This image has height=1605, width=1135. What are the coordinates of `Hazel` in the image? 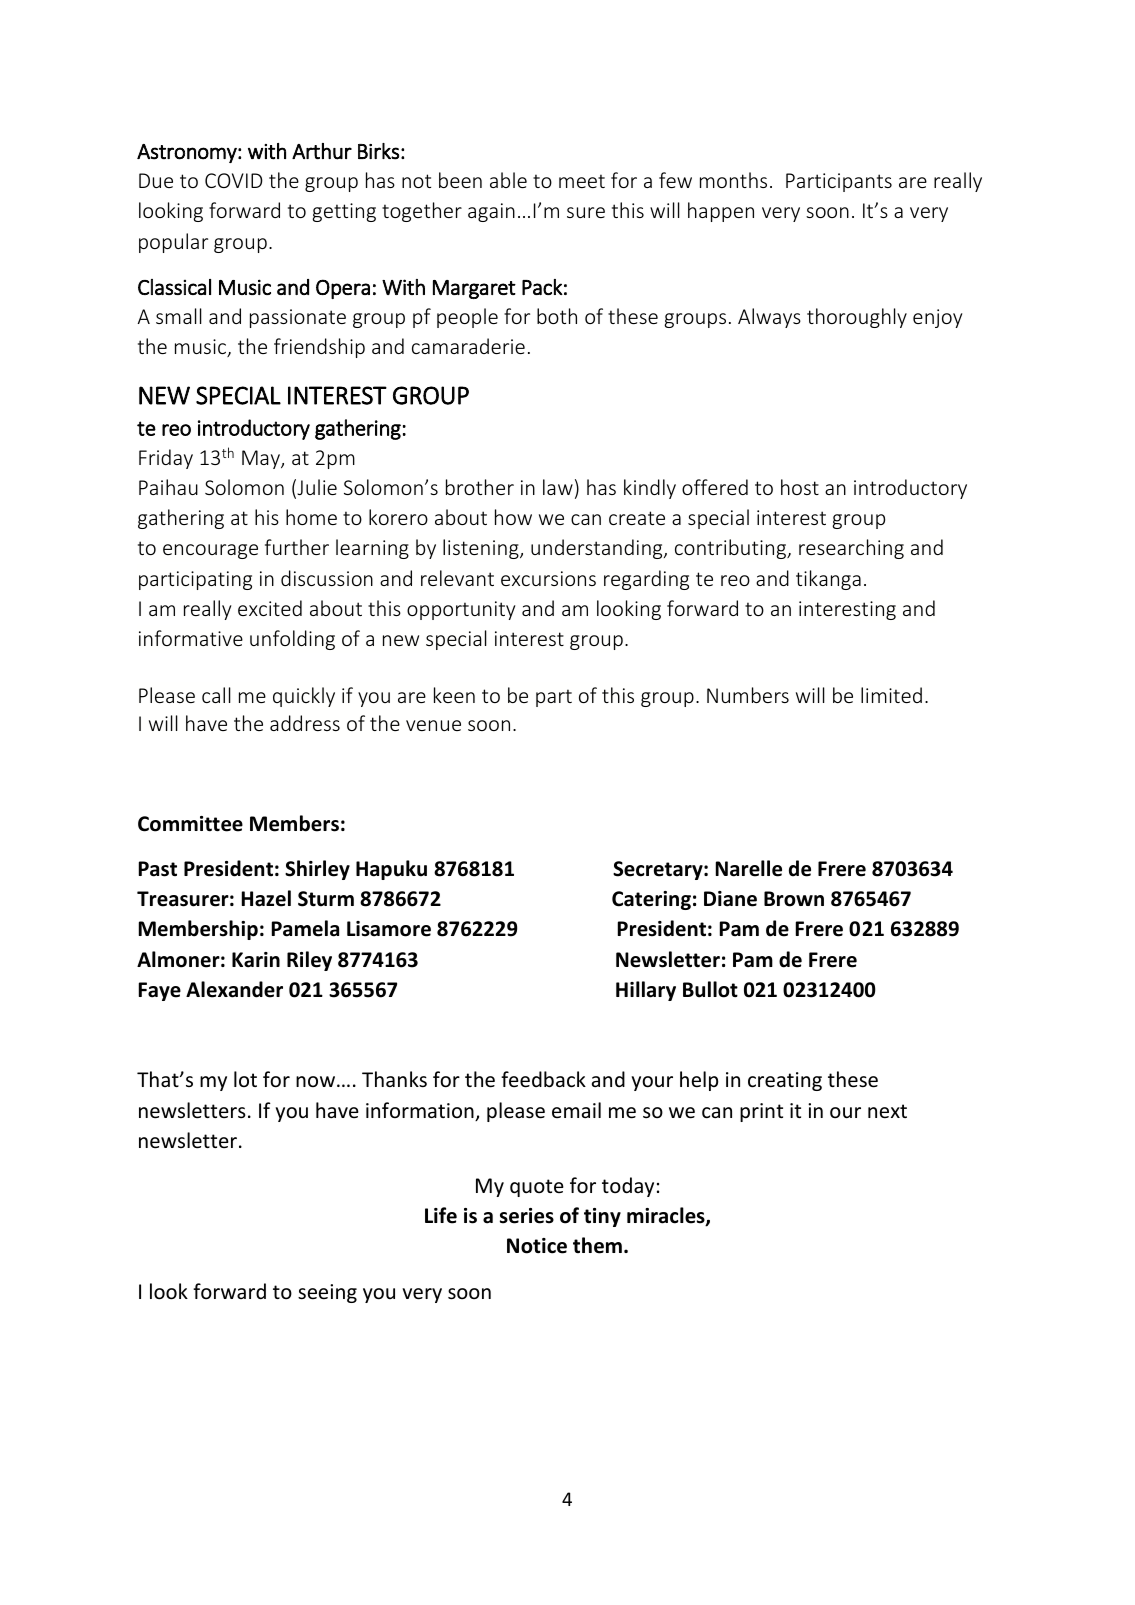 It's located at (266, 898).
